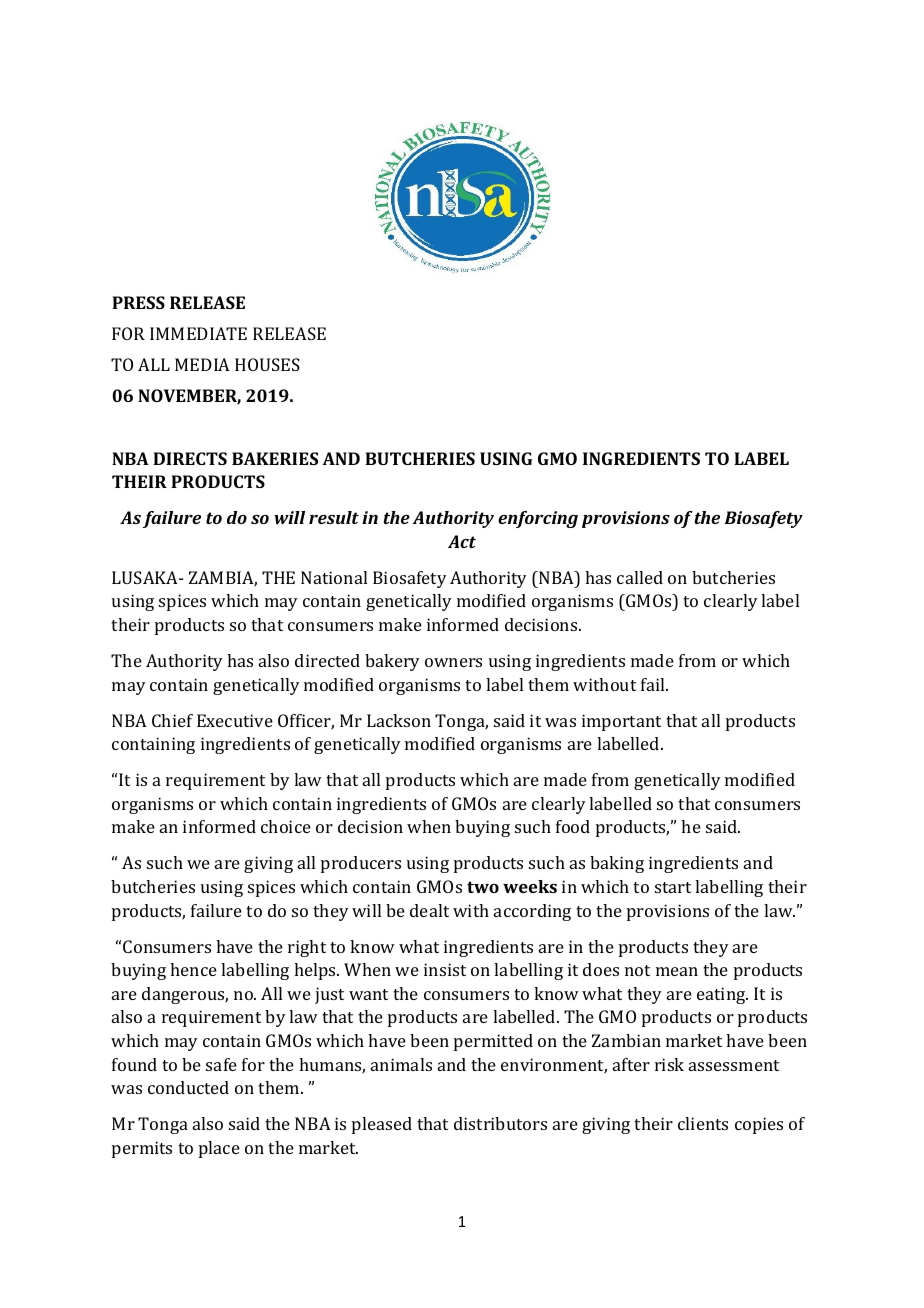 The width and height of the document is (924, 1308). What do you see at coordinates (235, 720) in the document?
I see `Executive` at bounding box center [235, 720].
